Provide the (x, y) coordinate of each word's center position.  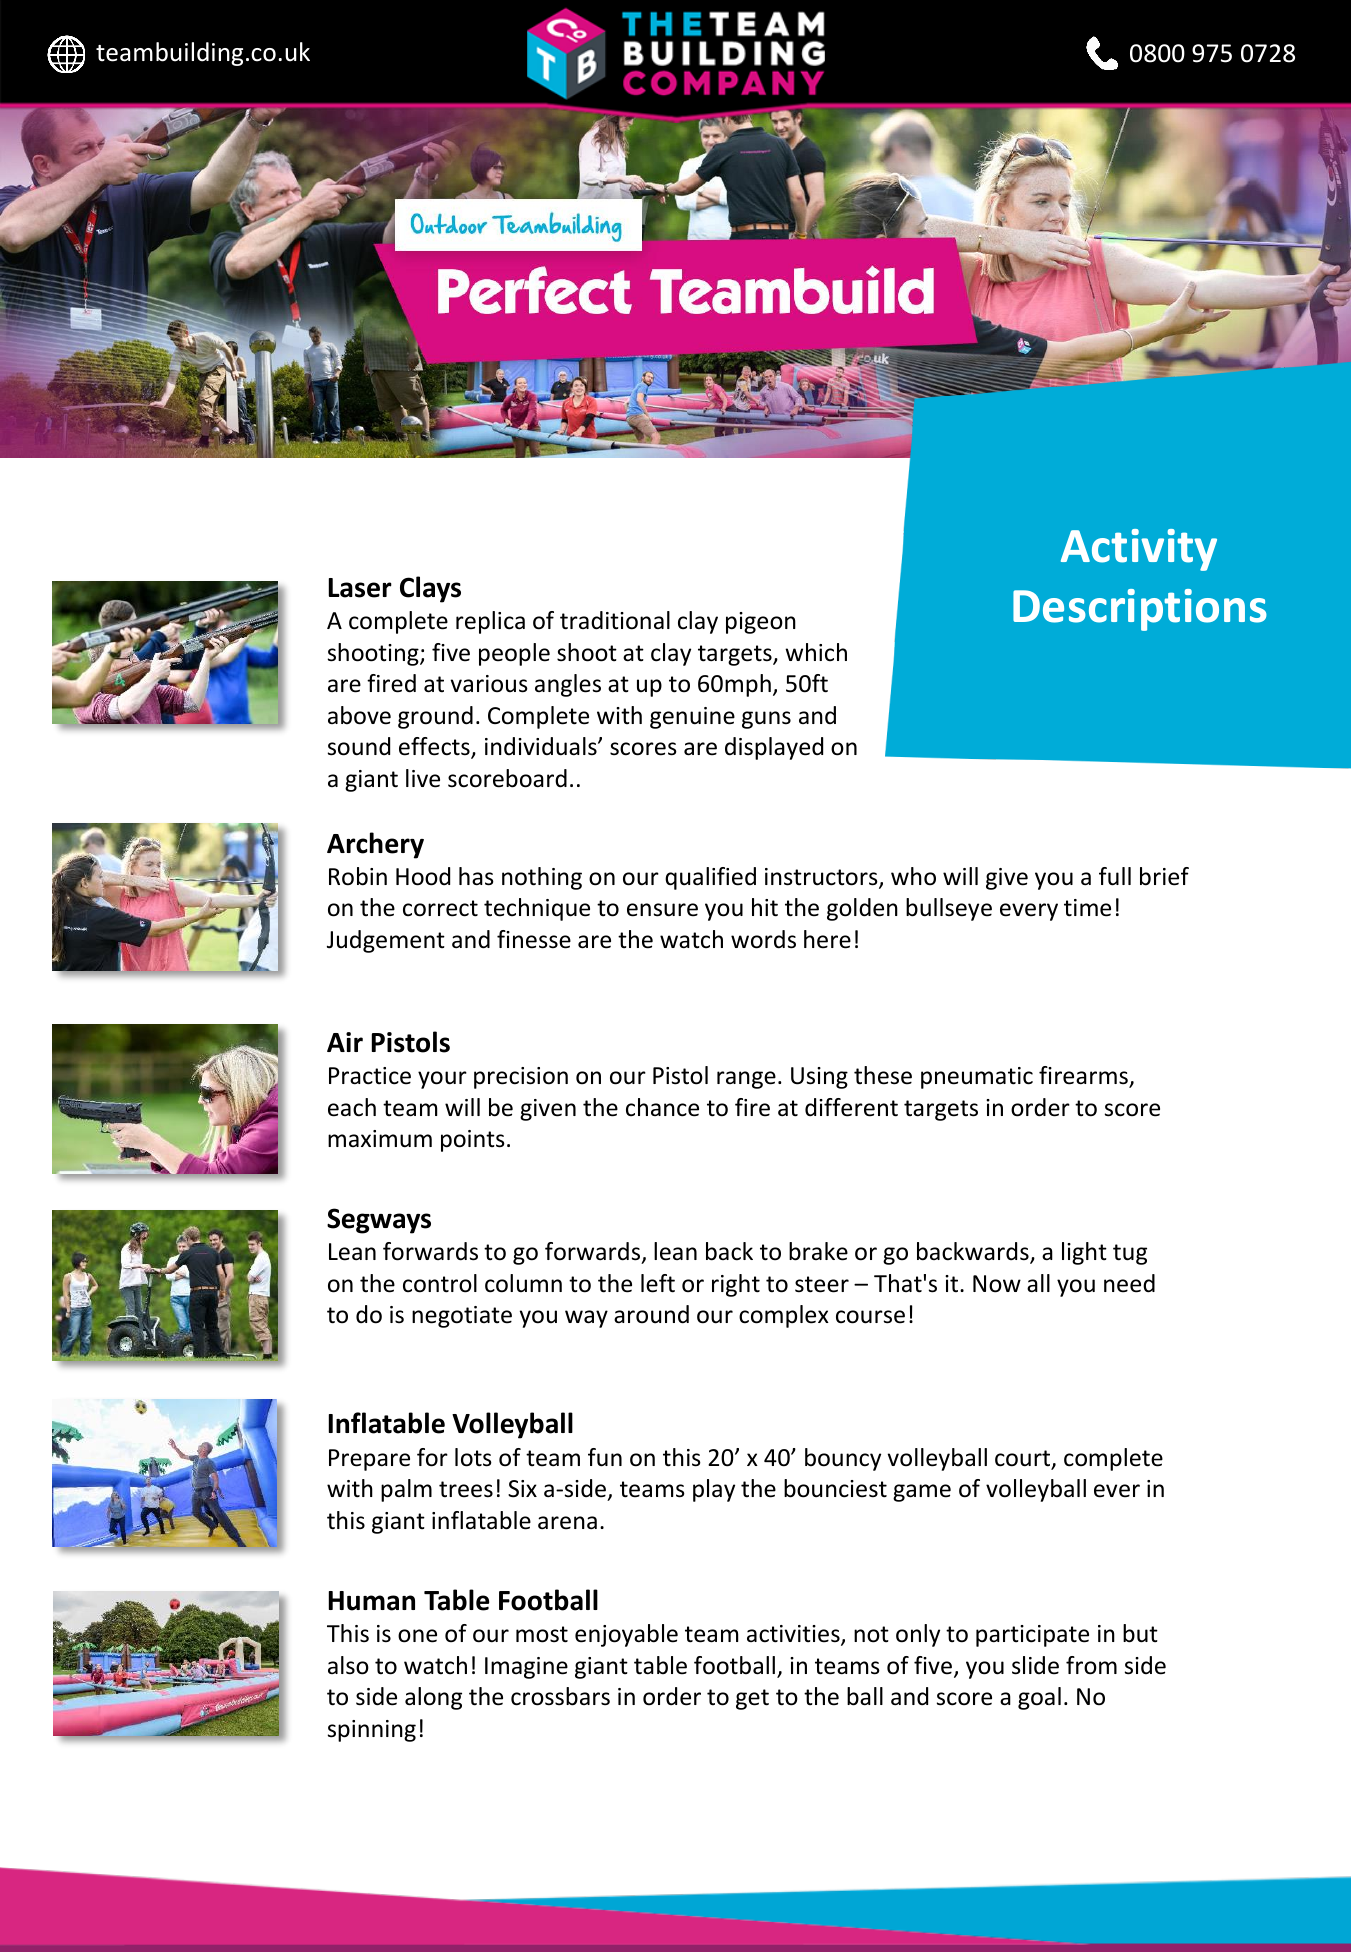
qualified (710, 878)
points (473, 1141)
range (746, 1080)
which (816, 652)
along (433, 1698)
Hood (423, 876)
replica (490, 622)
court (1023, 1459)
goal (1039, 1698)
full (1115, 876)
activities (794, 1635)
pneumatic (977, 1078)
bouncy (843, 1459)
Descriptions (1140, 610)
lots (473, 1457)
